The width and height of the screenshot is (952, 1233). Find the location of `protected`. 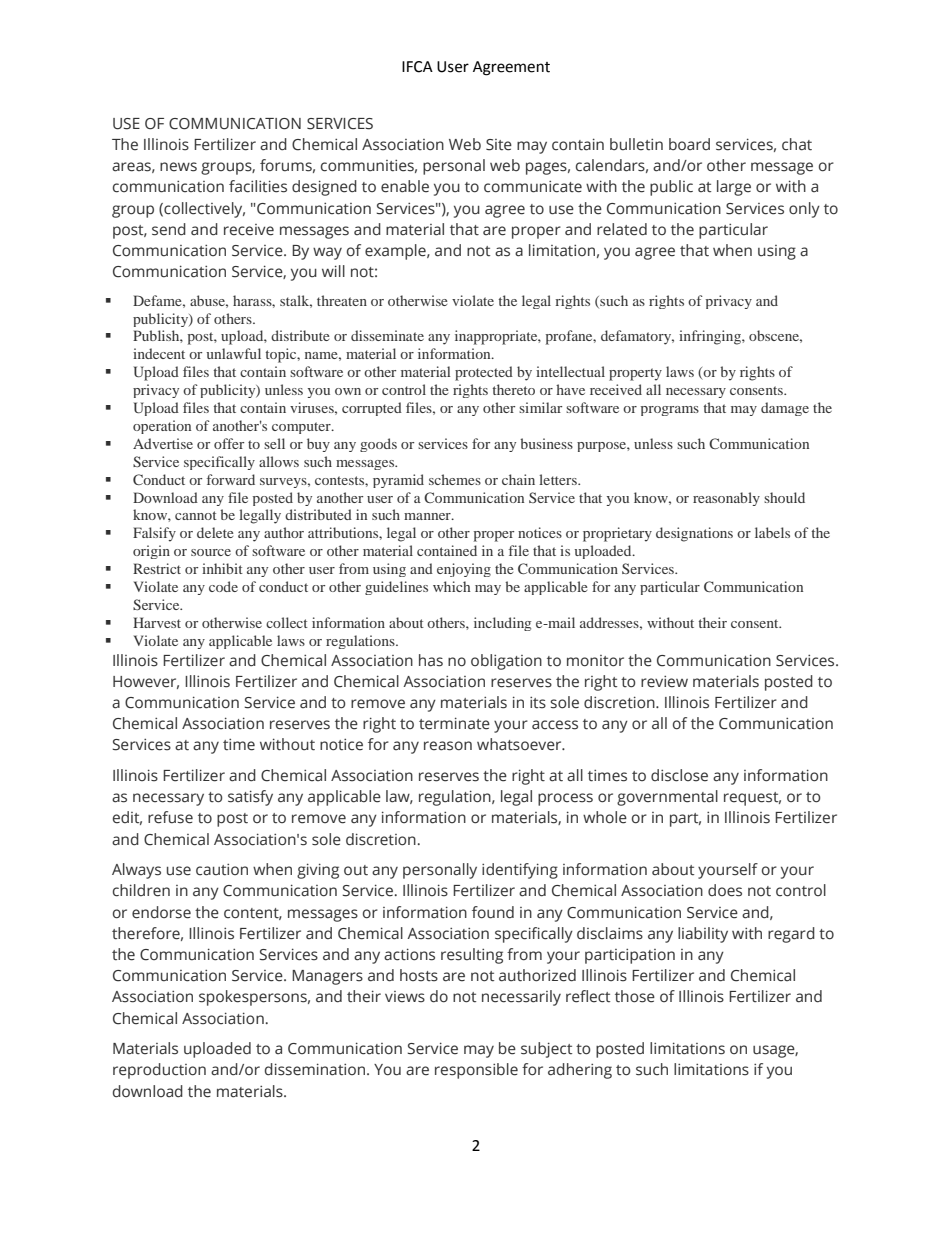

protected is located at coordinates (484, 373).
